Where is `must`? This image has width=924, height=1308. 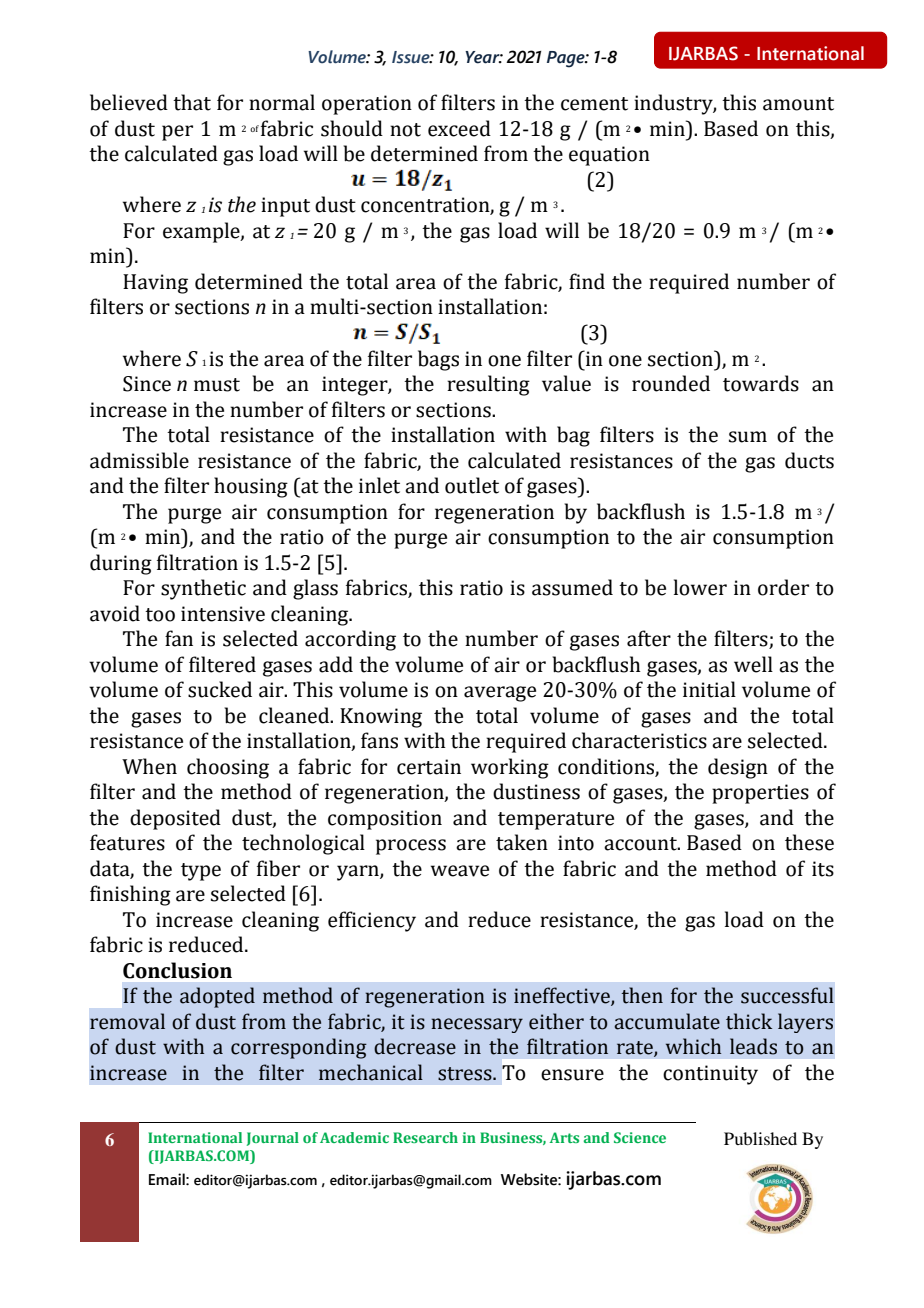
must is located at coordinates (217, 385).
